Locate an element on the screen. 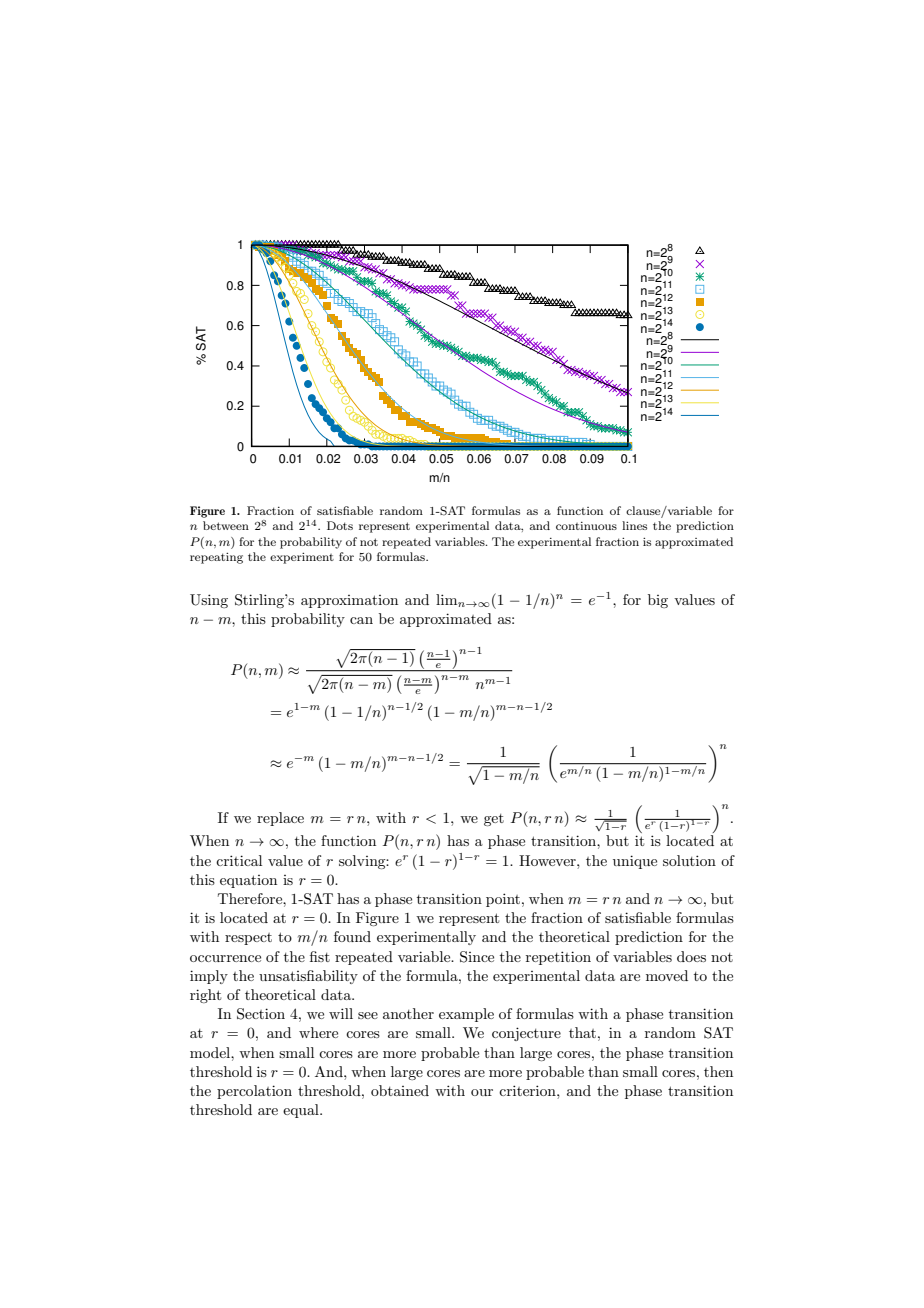 Image resolution: width=924 pixels, height=1308 pixels. then is located at coordinates (718, 1071).
